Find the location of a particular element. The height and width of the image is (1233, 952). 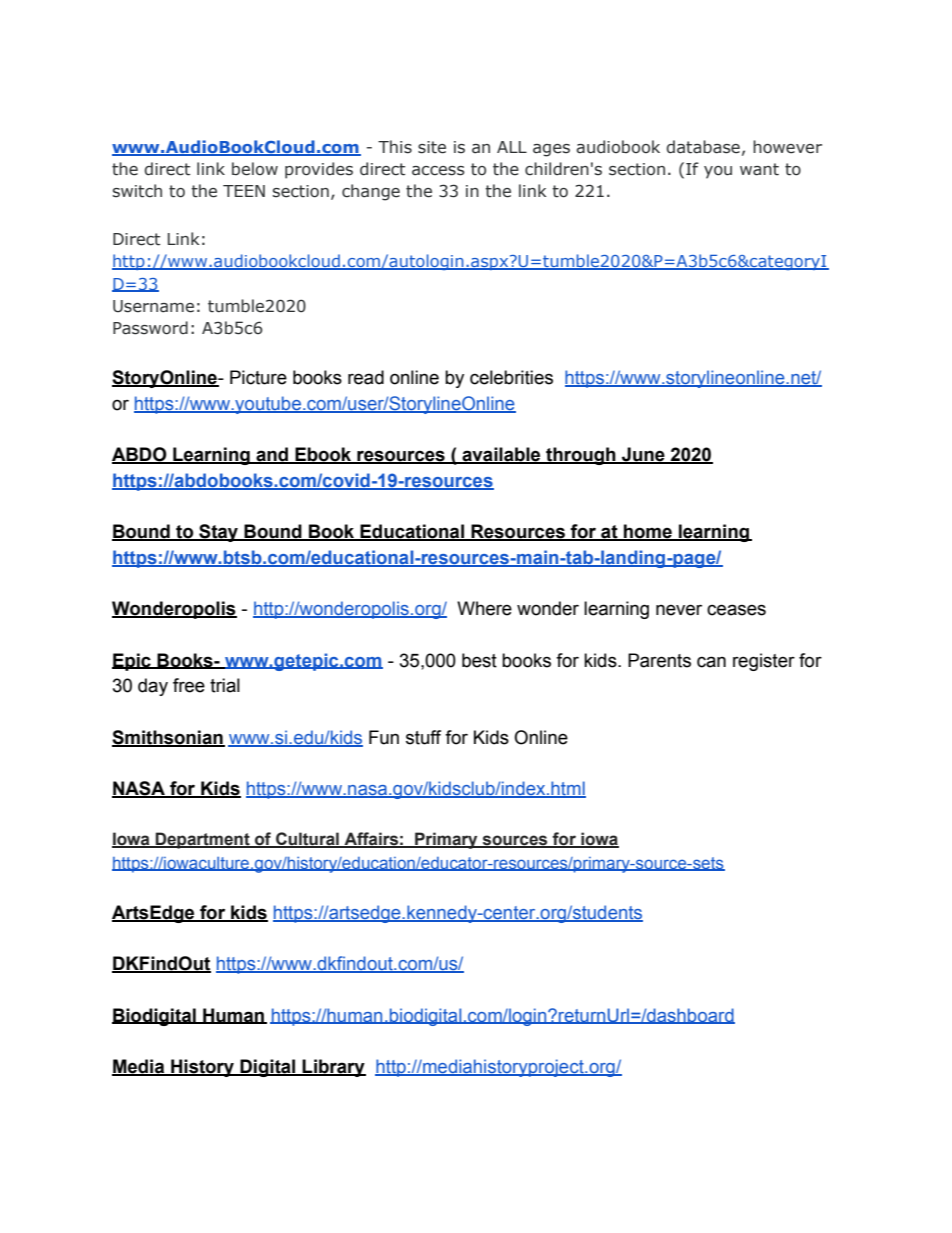

access is located at coordinates (438, 171).
